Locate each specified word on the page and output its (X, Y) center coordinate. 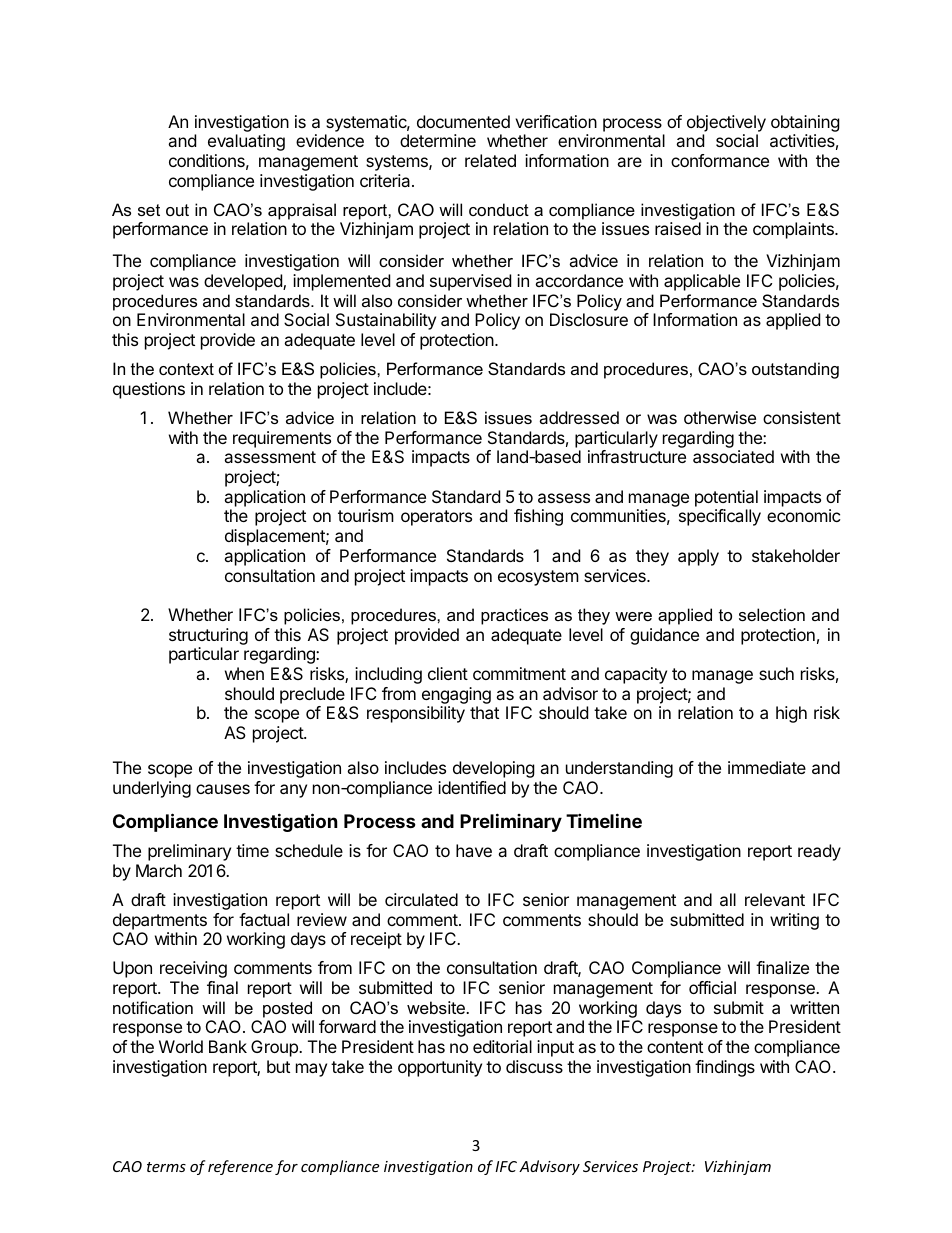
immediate (767, 767)
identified (472, 787)
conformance (720, 160)
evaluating (246, 142)
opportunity (440, 1068)
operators (436, 518)
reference (240, 1167)
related (490, 160)
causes (223, 789)
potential (726, 498)
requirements (282, 439)
